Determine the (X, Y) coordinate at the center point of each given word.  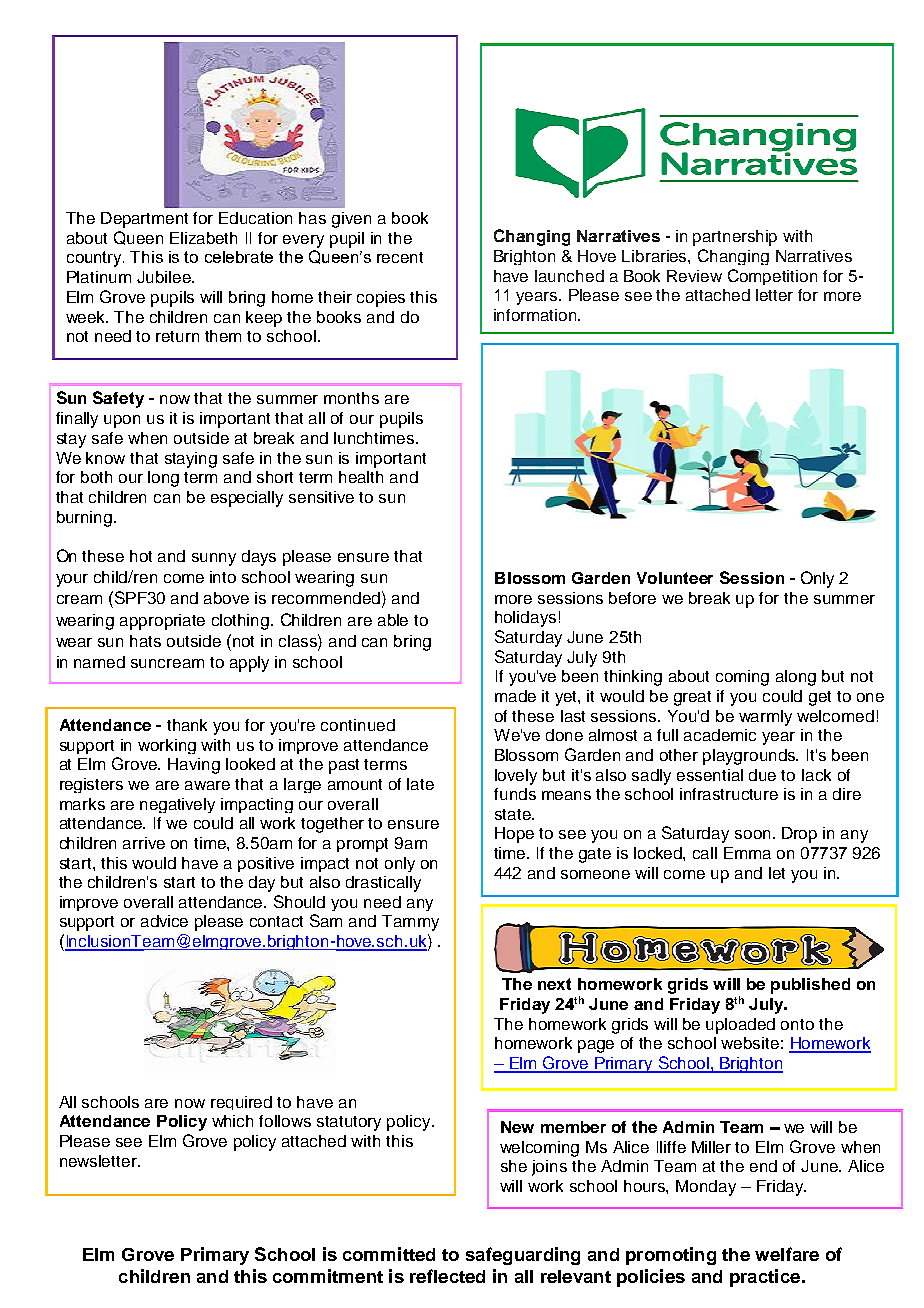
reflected (447, 1276)
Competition (772, 277)
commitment (328, 1276)
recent (400, 257)
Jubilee (165, 277)
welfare (787, 1254)
